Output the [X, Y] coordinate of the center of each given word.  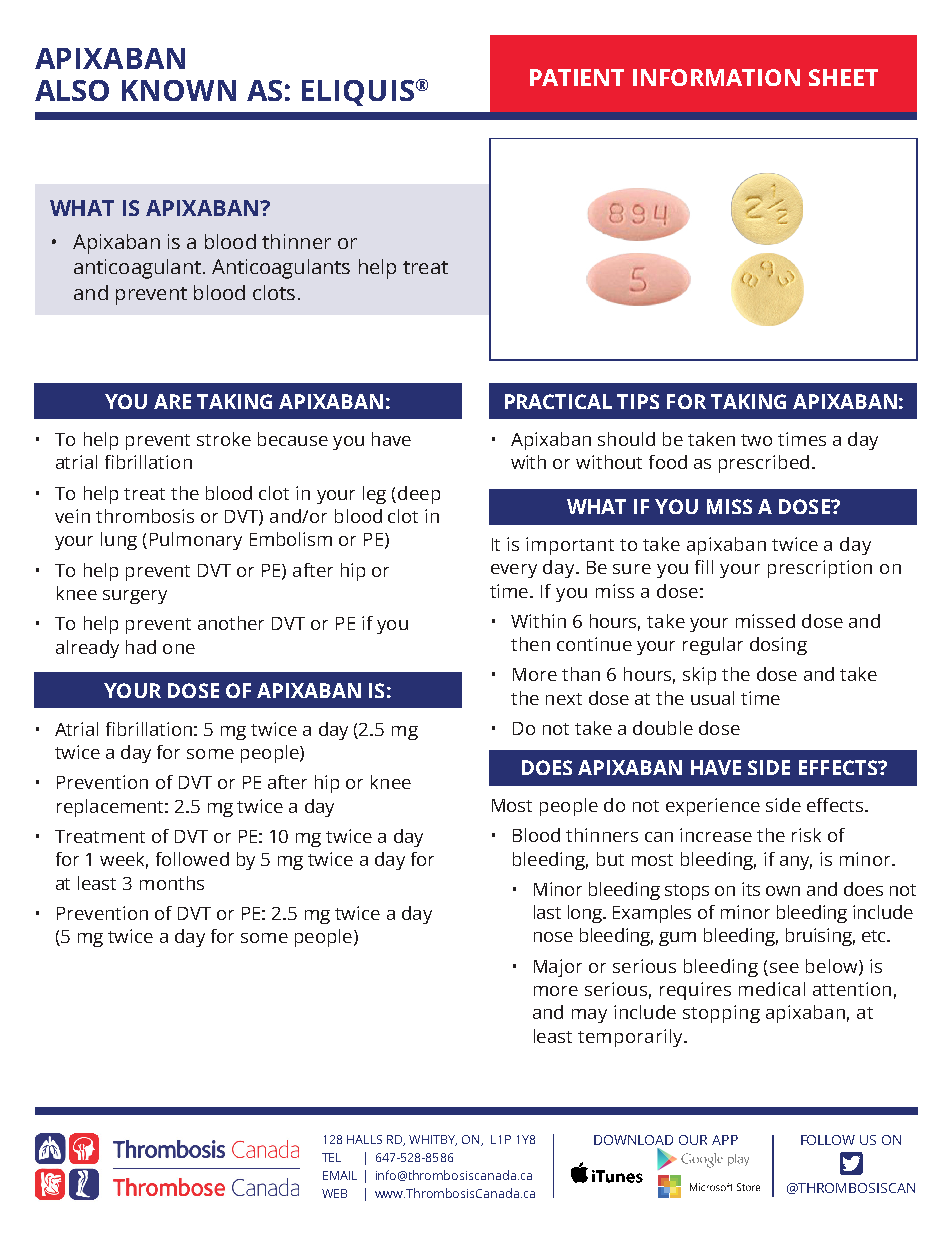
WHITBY [433, 1140]
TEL [331, 1157]
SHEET [843, 77]
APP [725, 1140]
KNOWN [179, 90]
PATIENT [577, 77]
